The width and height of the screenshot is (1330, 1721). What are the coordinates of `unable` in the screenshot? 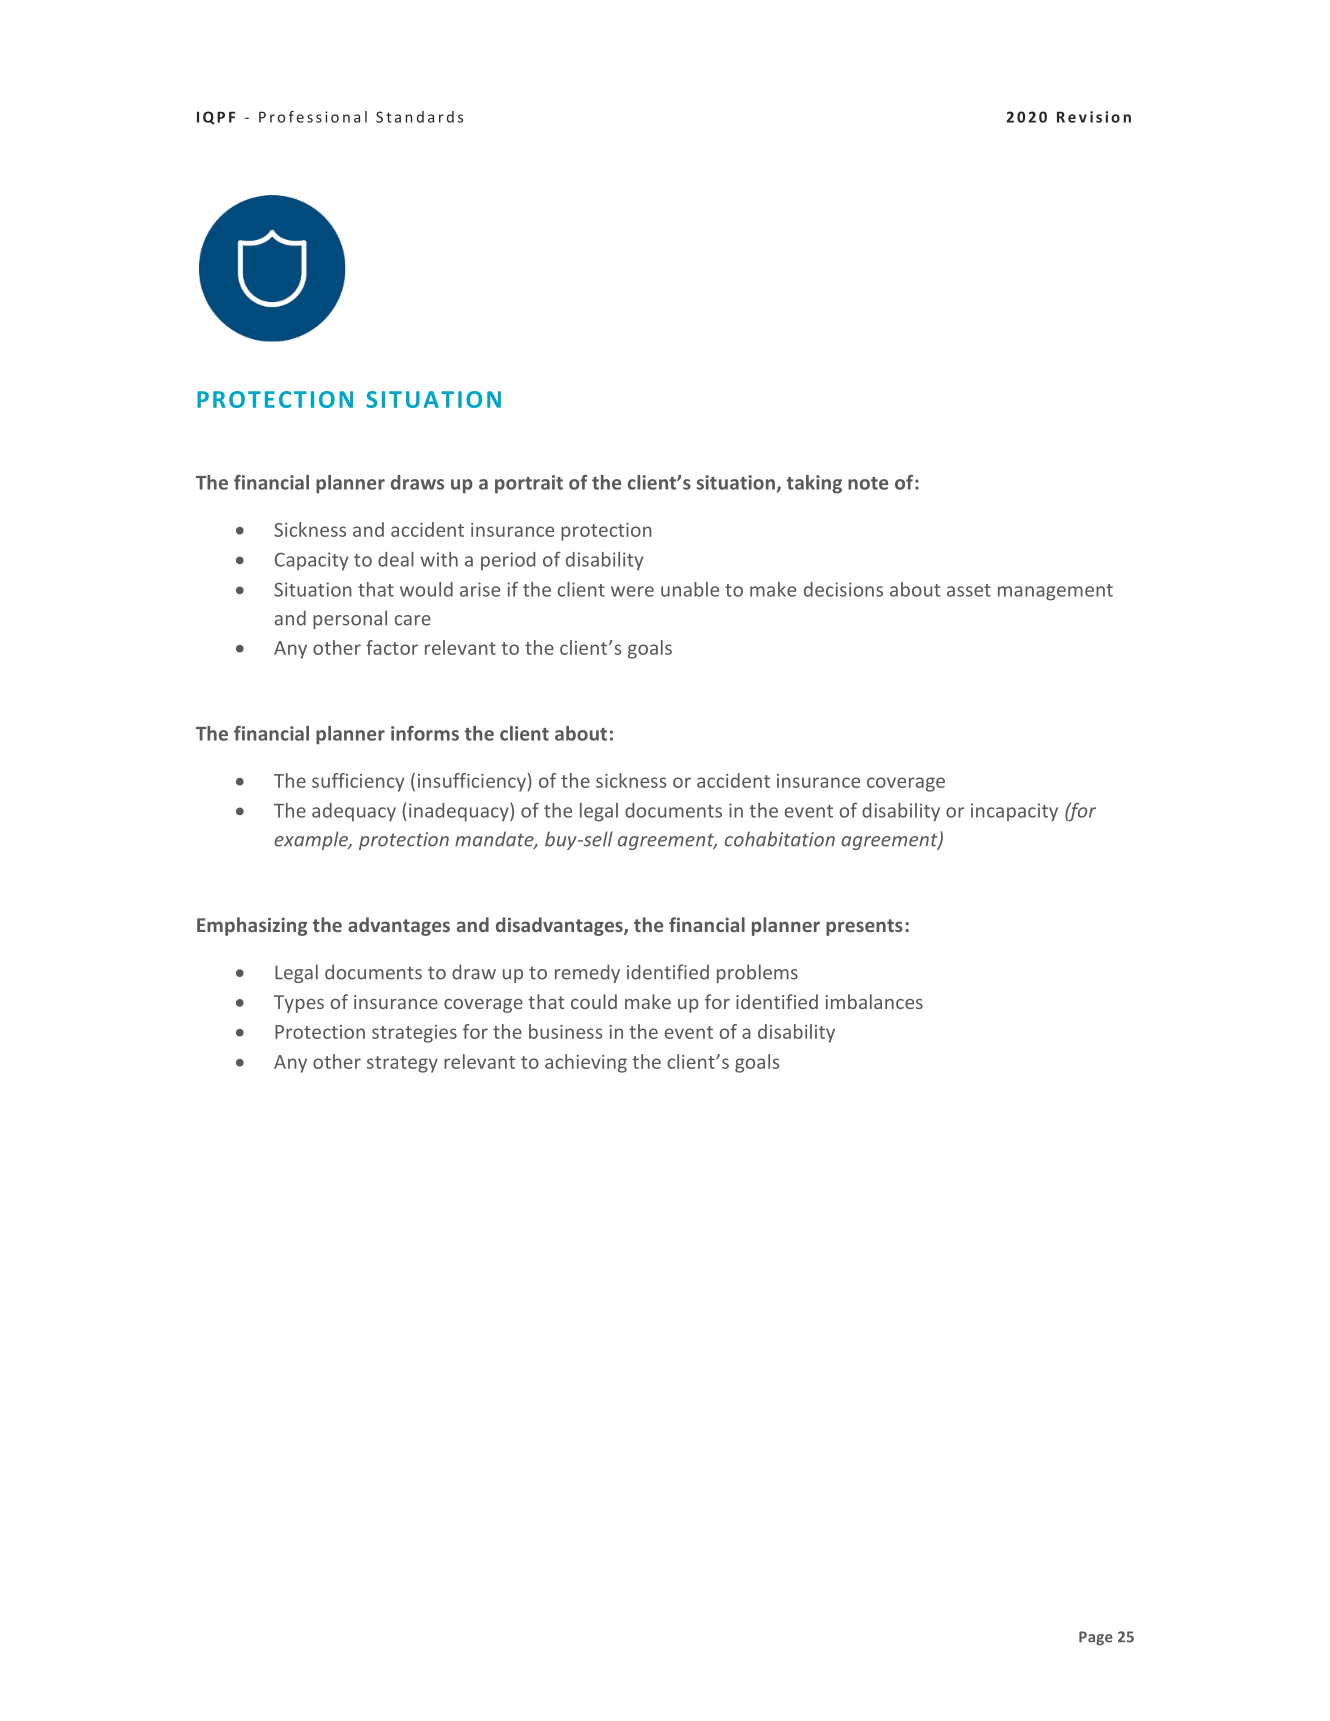 It's located at (690, 589).
